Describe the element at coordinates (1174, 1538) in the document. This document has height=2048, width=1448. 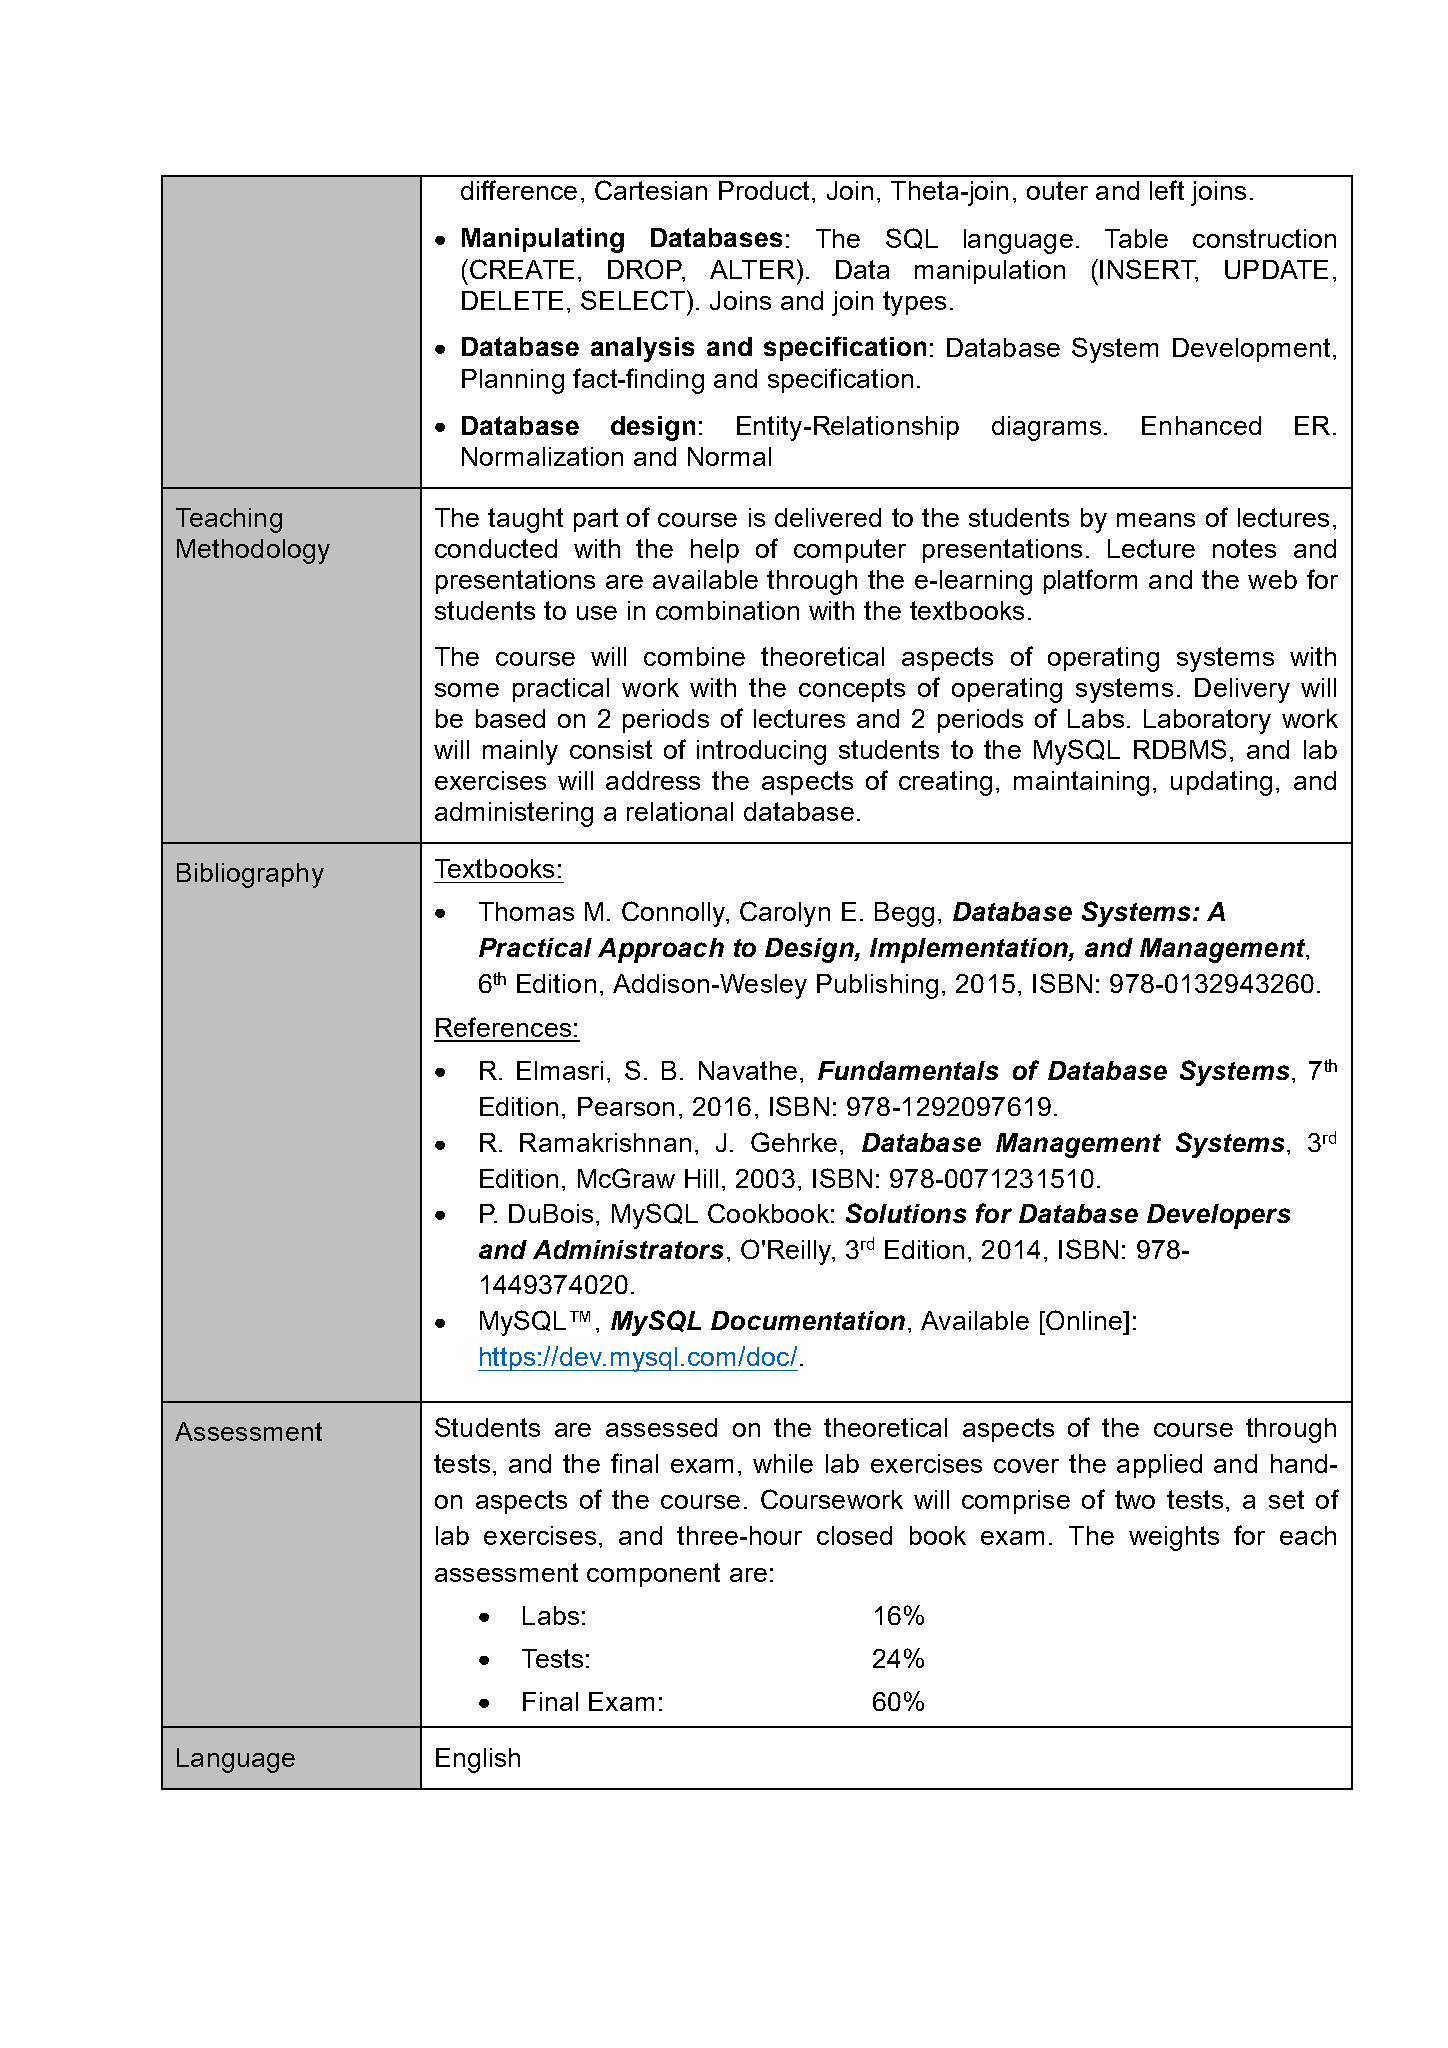
I see `weights` at that location.
